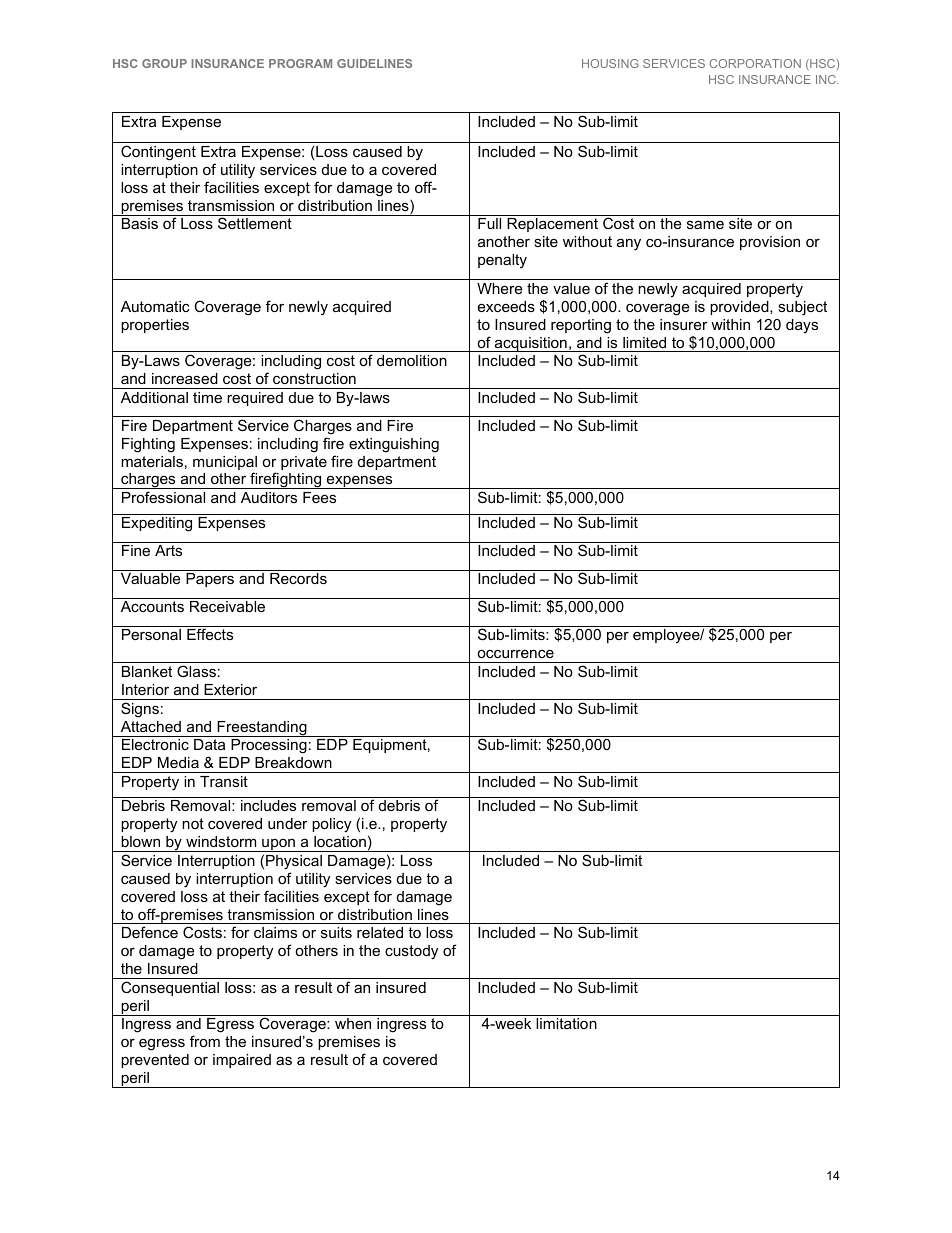  I want to click on custody, so click(411, 952).
